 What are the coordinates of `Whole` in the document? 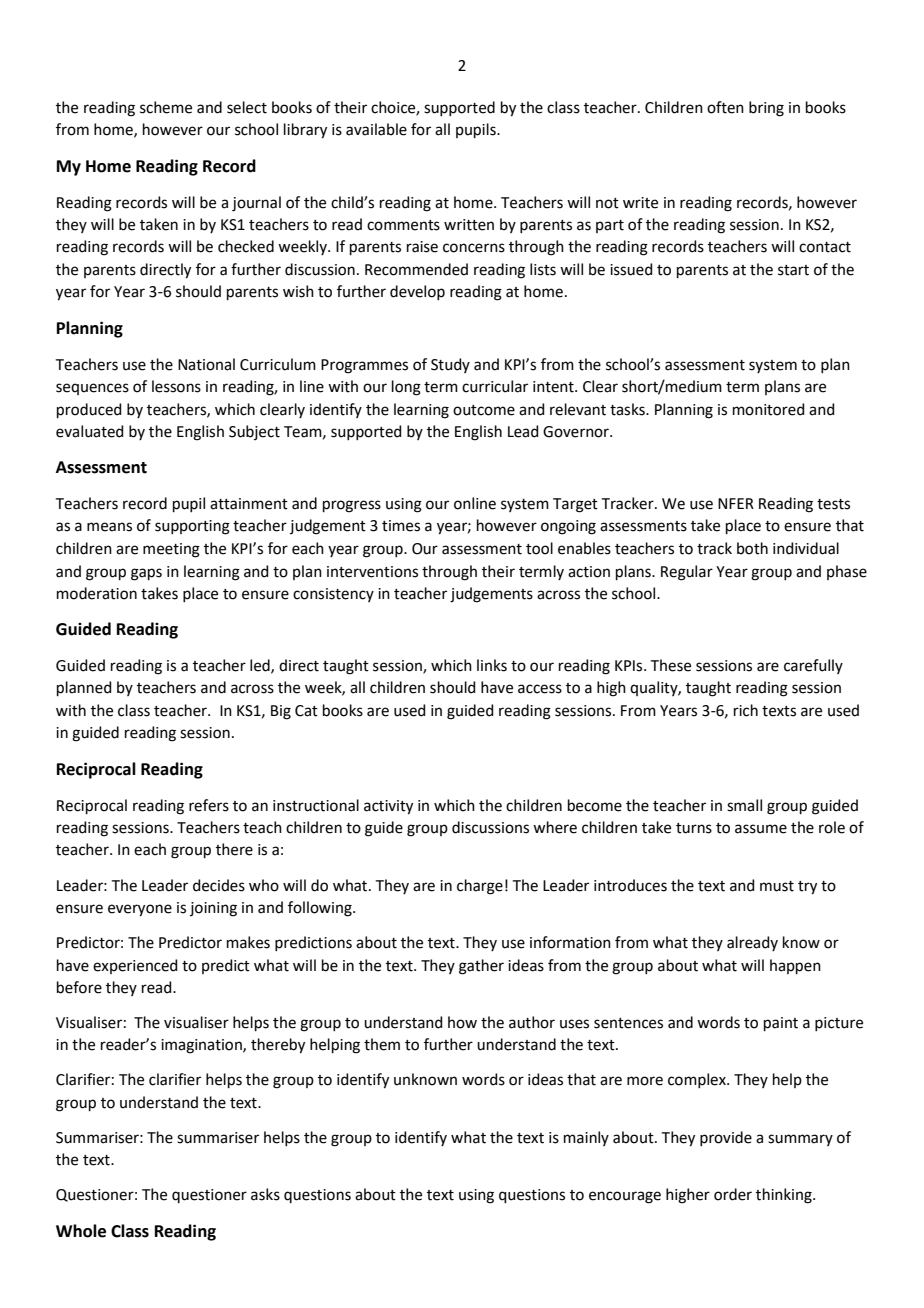 It's located at (81, 1231).
